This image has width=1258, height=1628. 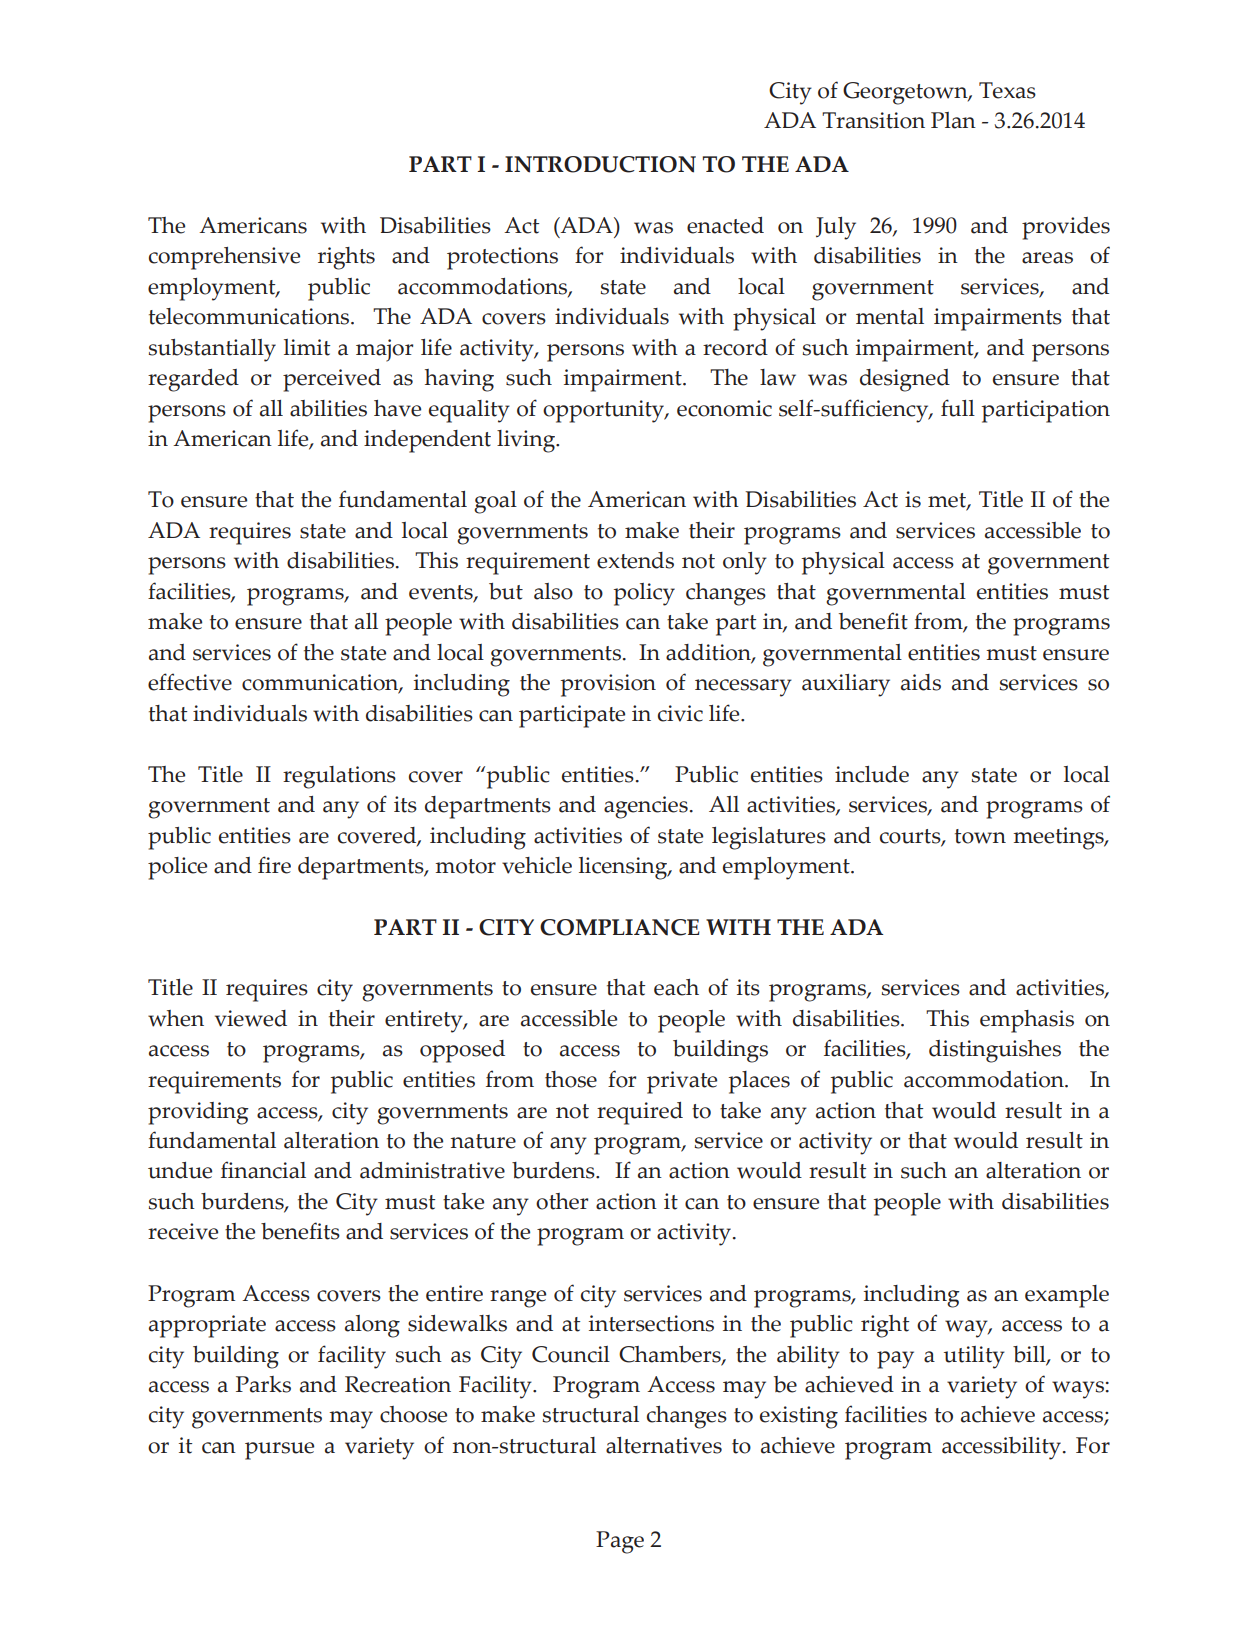 I want to click on COMPLIANCE, so click(x=620, y=927).
